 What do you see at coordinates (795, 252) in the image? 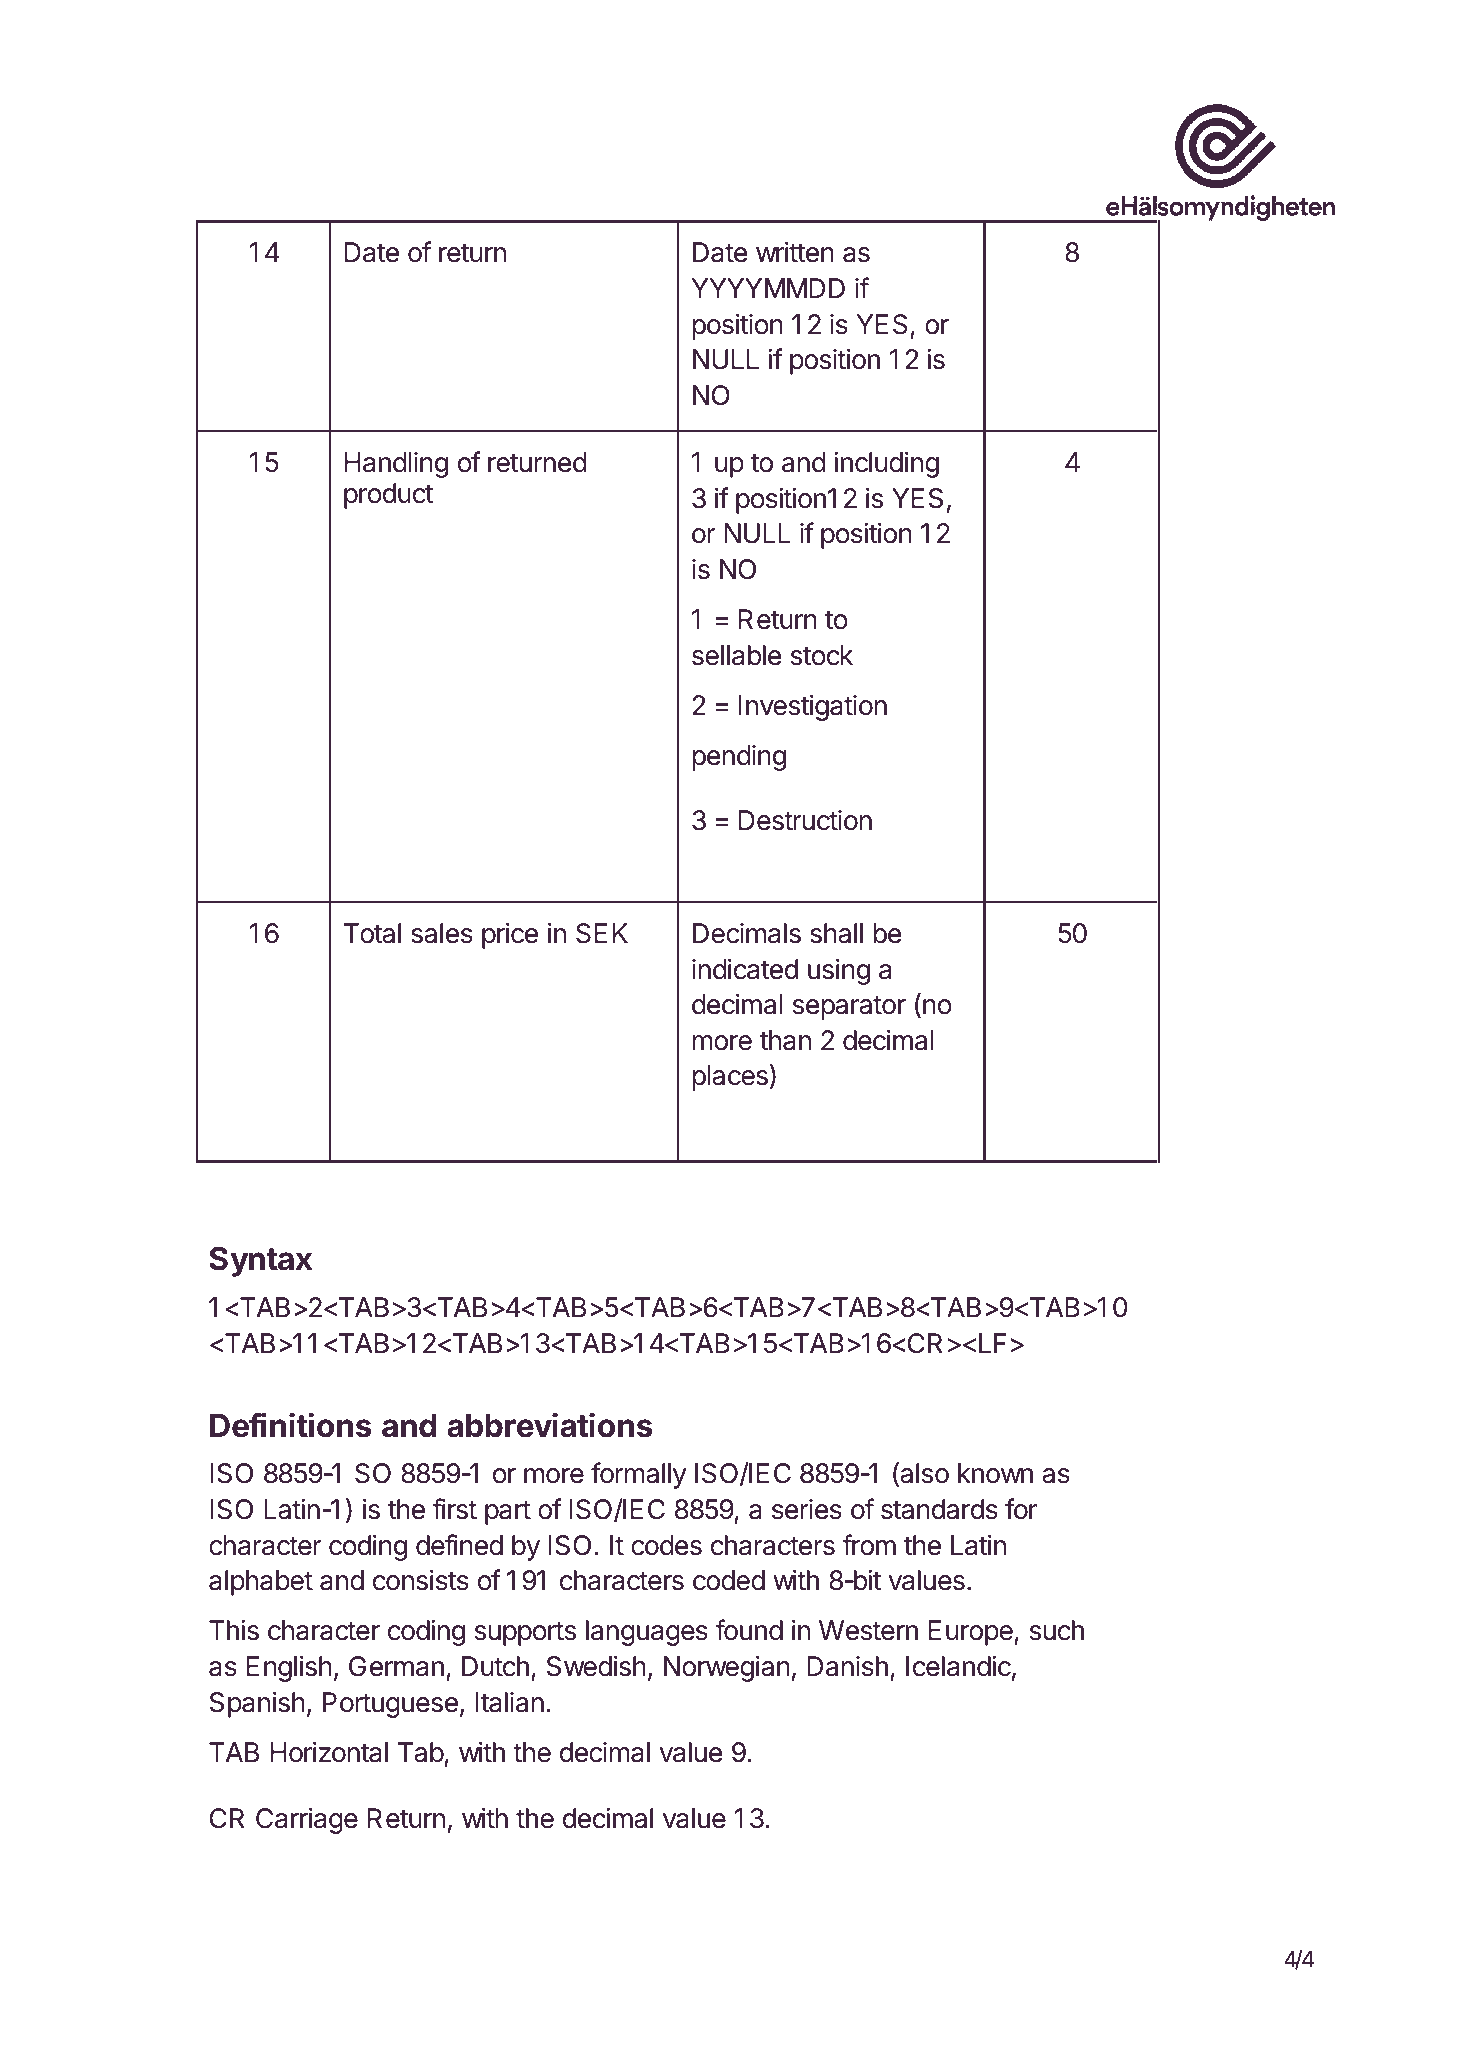
I see `written` at bounding box center [795, 252].
